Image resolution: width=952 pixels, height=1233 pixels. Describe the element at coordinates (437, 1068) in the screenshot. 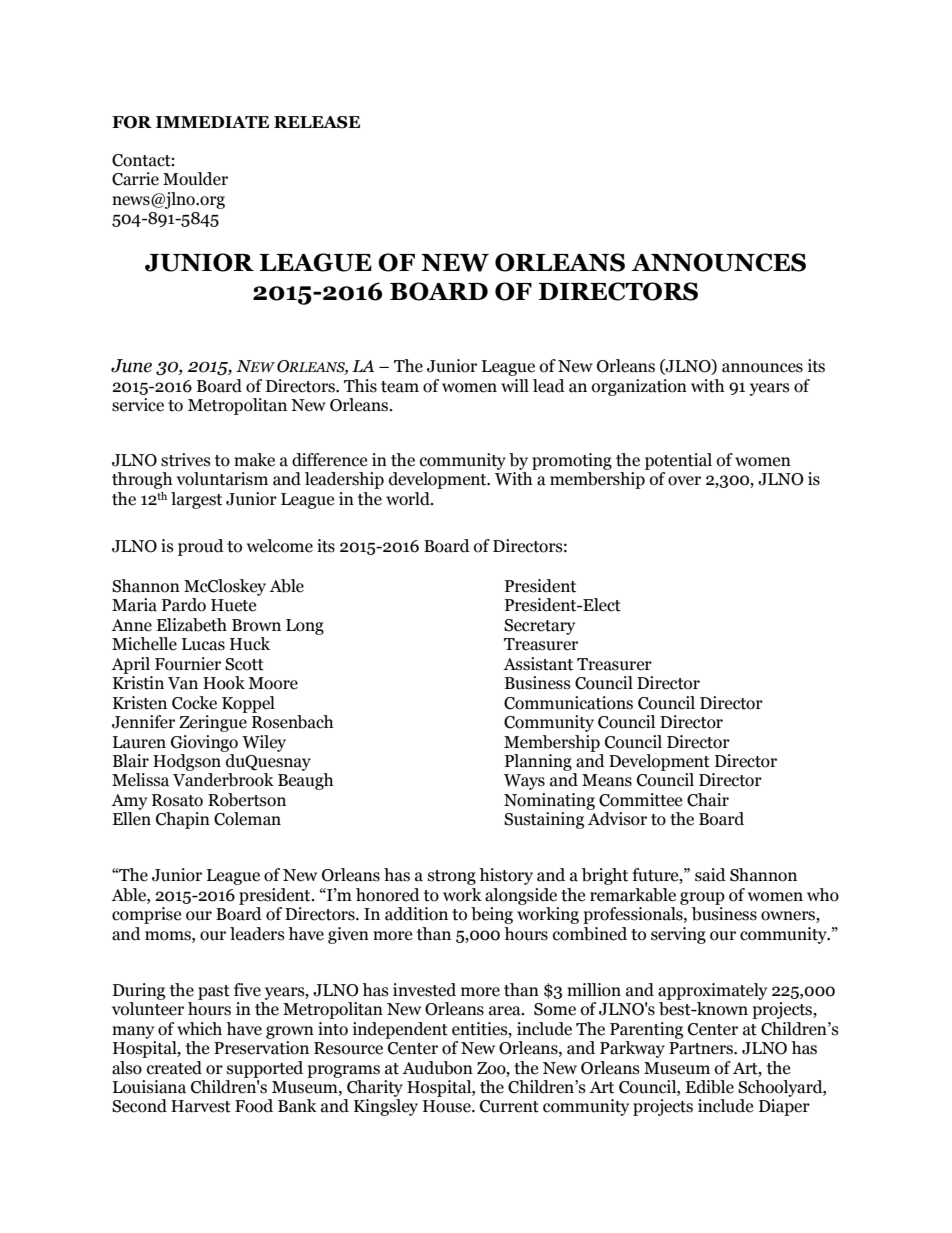

I see `Audubon` at that location.
